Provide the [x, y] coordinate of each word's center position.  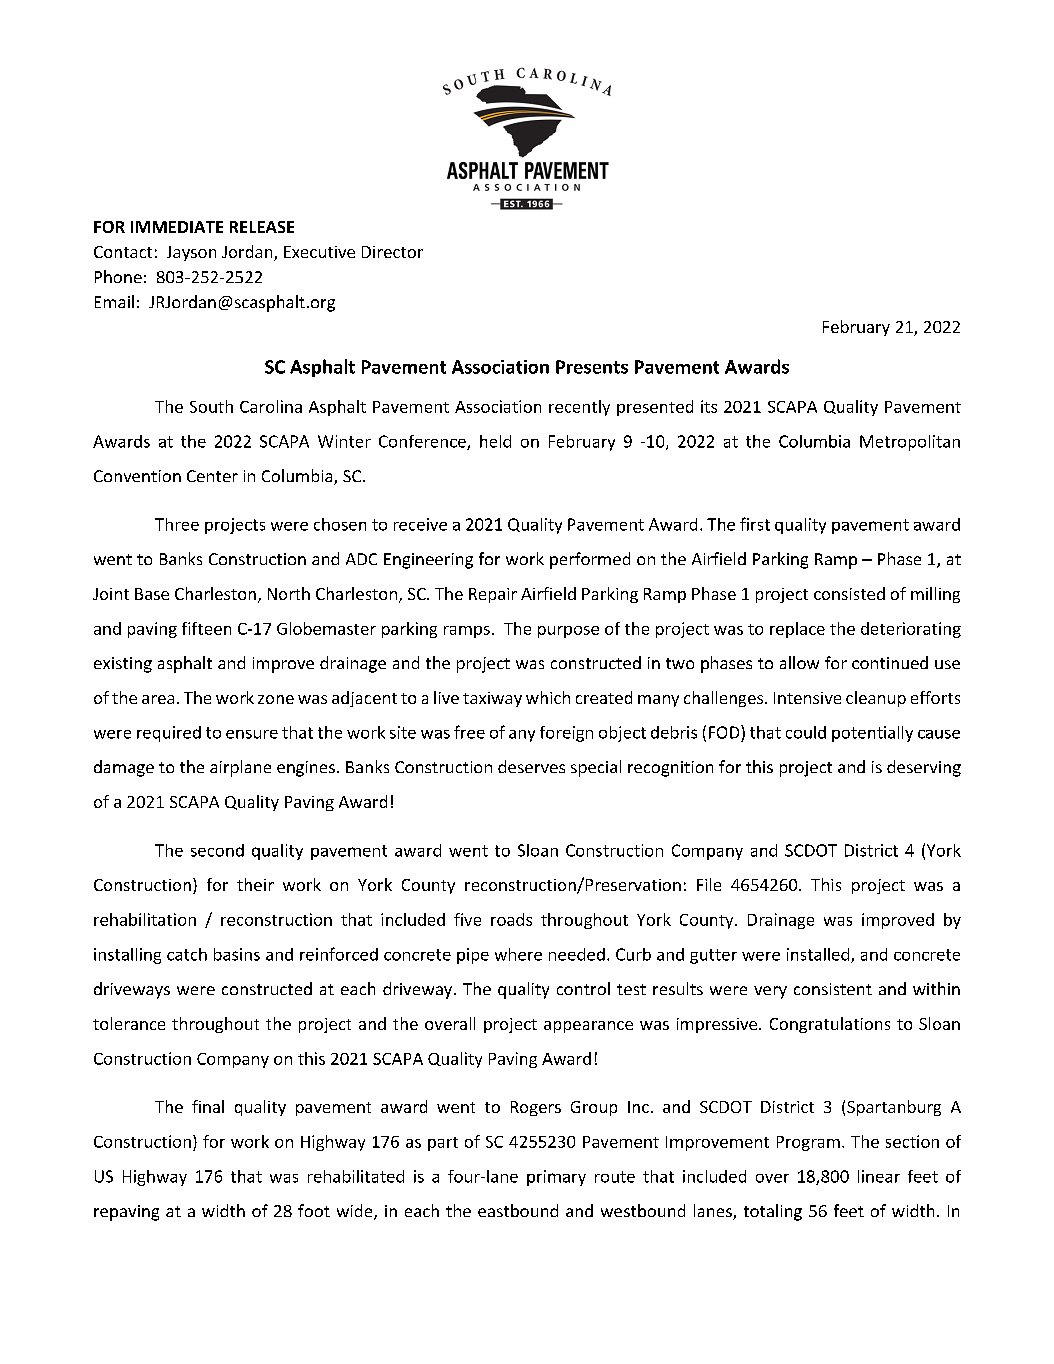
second [217, 850]
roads [511, 919]
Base [152, 594]
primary [556, 1178]
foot [314, 1210]
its [709, 406]
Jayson [191, 253]
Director [392, 252]
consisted [849, 593]
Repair [493, 595]
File [709, 884]
